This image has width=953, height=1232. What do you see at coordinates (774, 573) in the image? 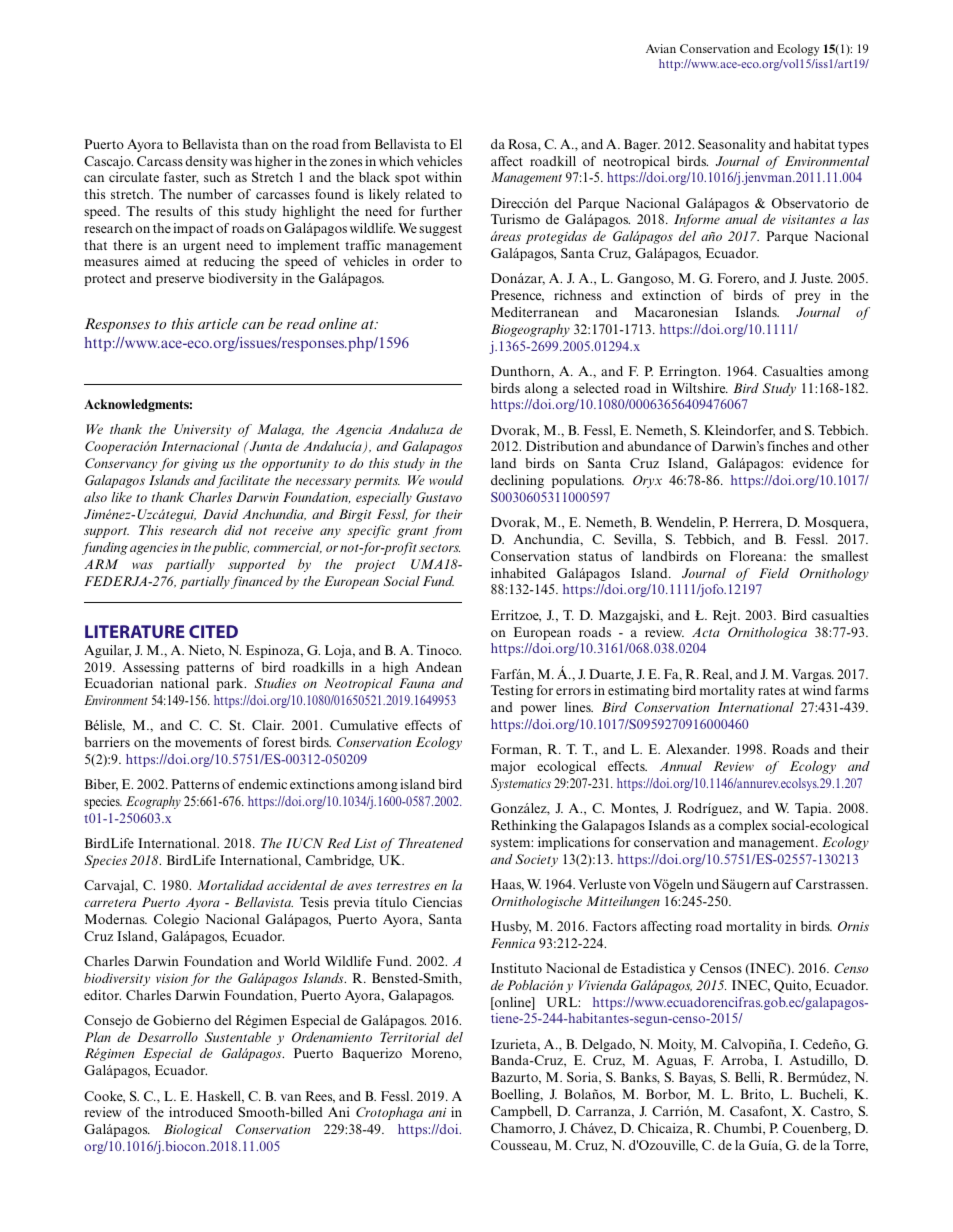
I see `Field` at bounding box center [774, 573].
